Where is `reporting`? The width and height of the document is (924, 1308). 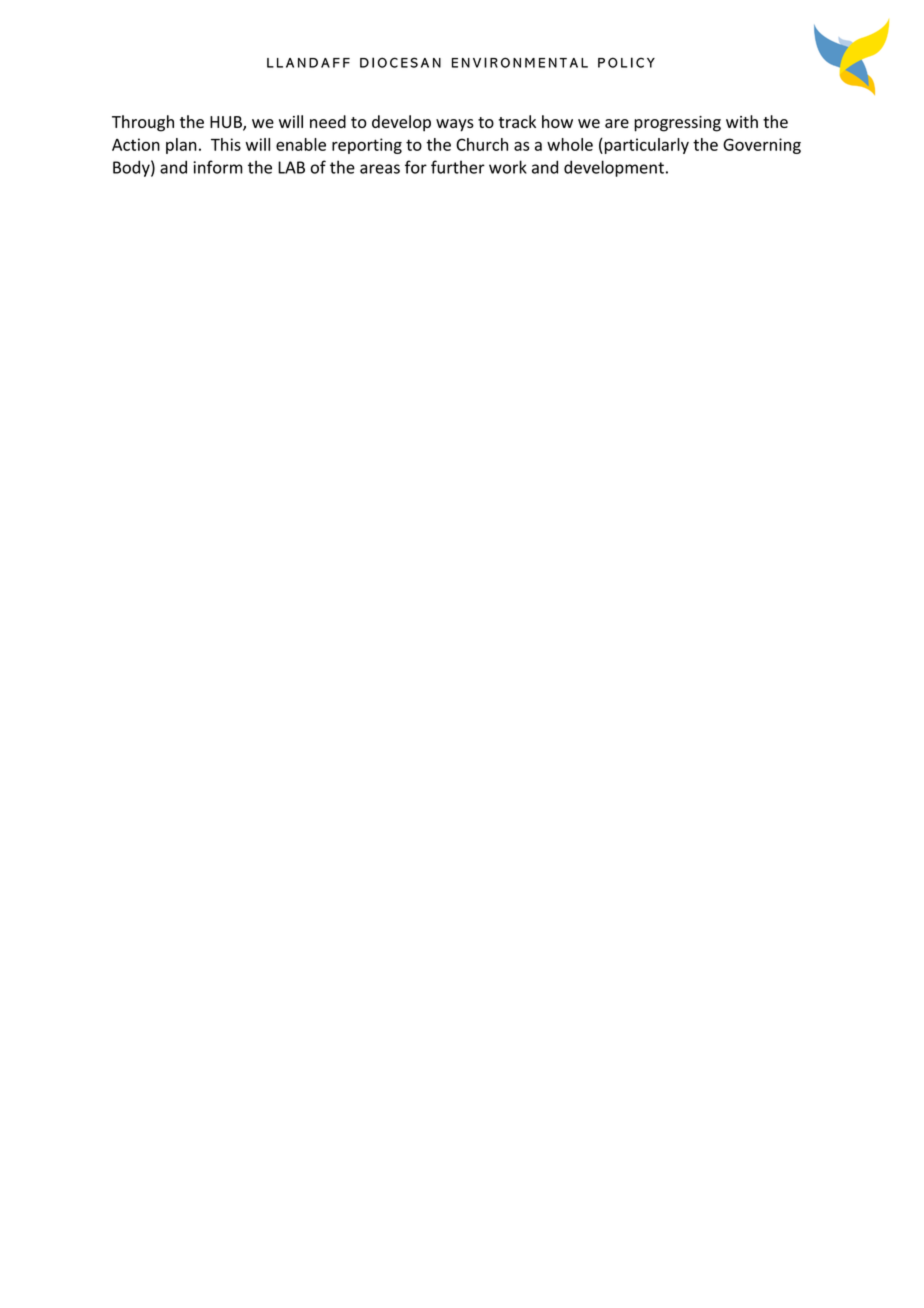 reporting is located at coordinates (367, 146).
